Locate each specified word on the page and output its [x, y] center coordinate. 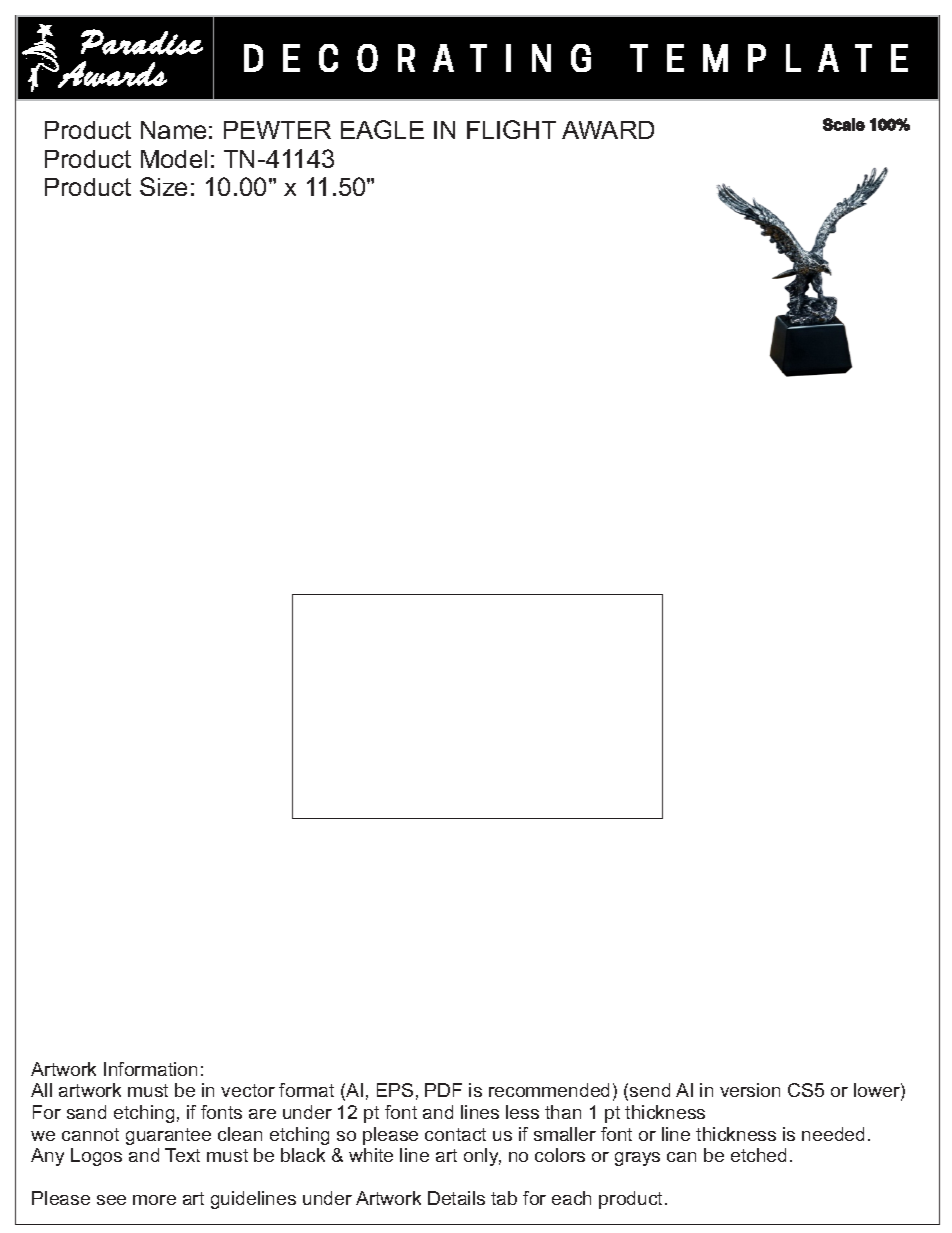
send [650, 1090]
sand [86, 1112]
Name [173, 130]
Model [174, 159]
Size [163, 186]
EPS [395, 1090]
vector [248, 1090]
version [750, 1090]
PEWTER [277, 130]
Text [182, 1155]
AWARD [608, 130]
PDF [443, 1090]
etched [758, 1155]
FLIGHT [511, 129]
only [482, 1157]
